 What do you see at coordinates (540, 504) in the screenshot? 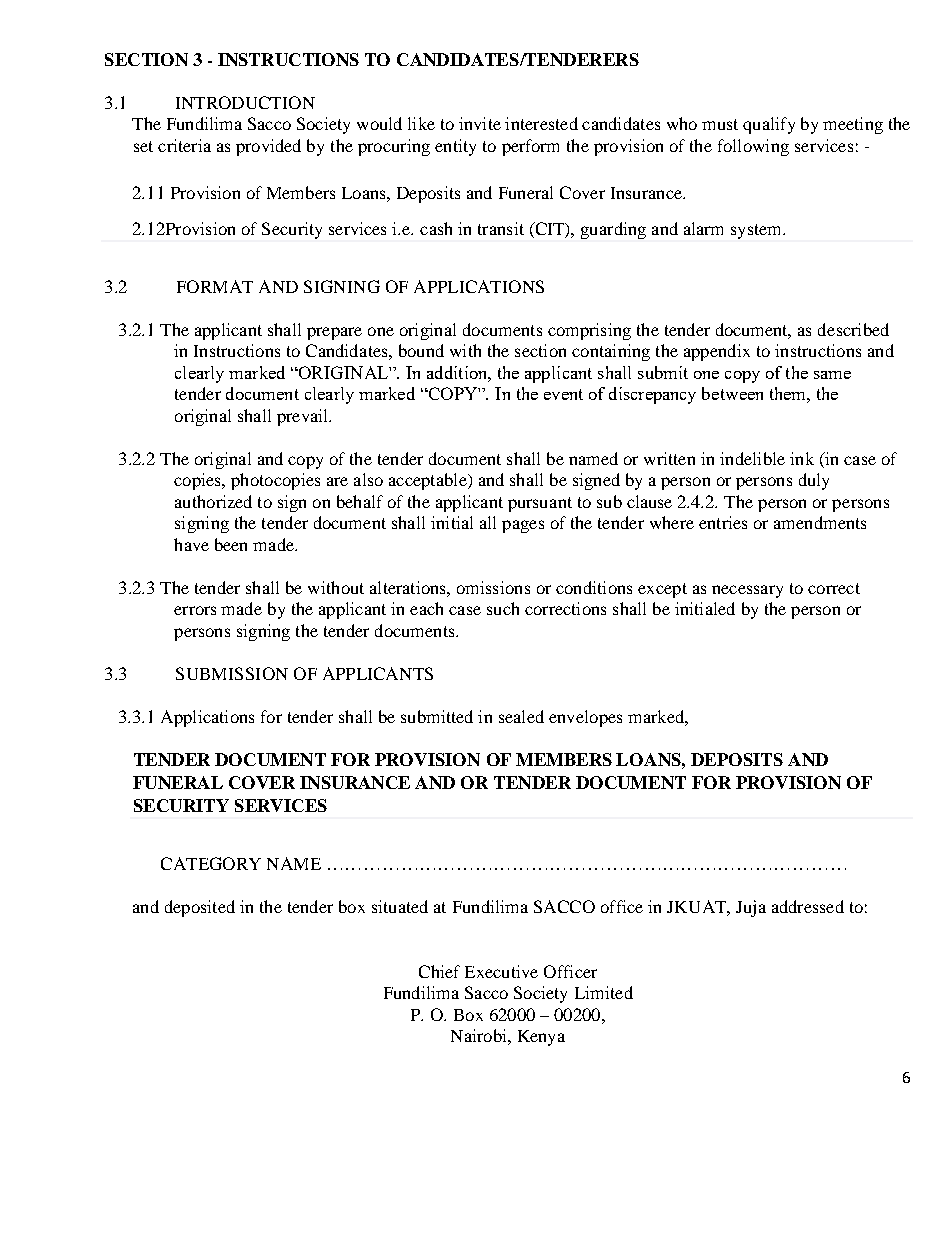
I see `pursuant` at bounding box center [540, 504].
